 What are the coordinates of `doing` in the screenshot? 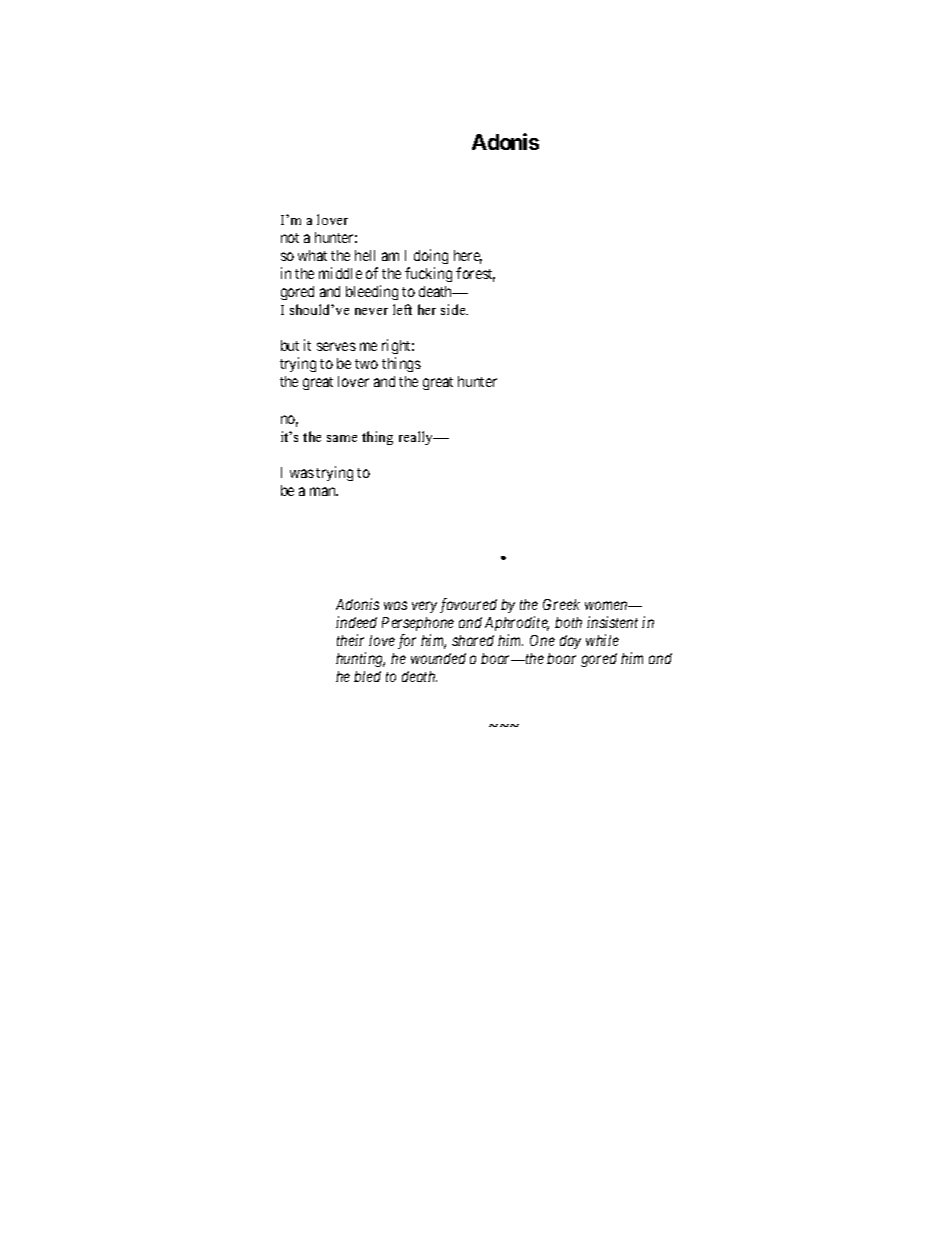 It's located at (431, 258).
